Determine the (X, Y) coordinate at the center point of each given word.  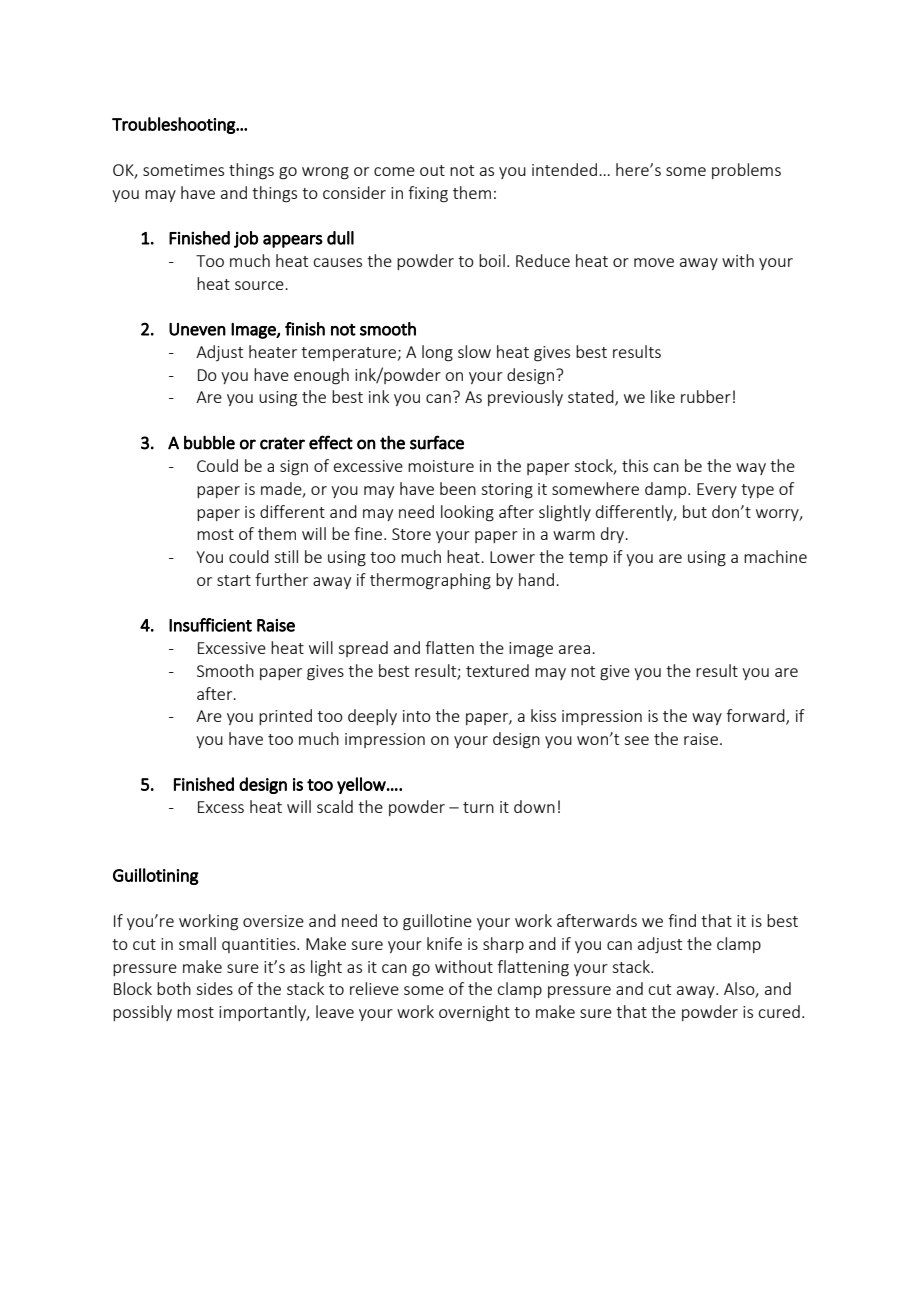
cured (779, 1011)
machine (775, 556)
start (234, 580)
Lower (512, 557)
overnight (474, 1013)
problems (746, 171)
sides (214, 988)
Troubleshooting (174, 125)
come (394, 171)
